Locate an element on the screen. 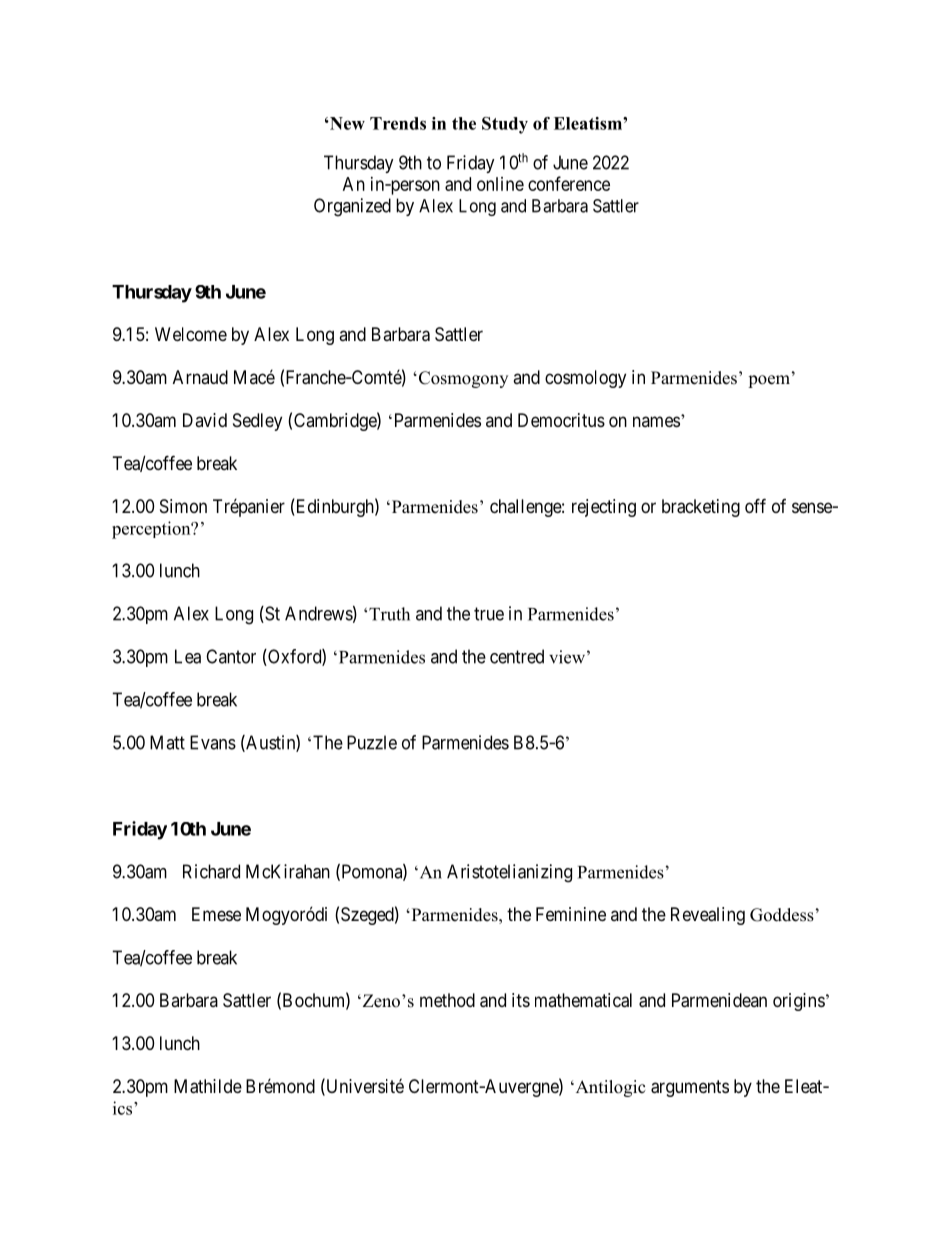 The height and width of the screenshot is (1233, 952). Cosmogony is located at coordinates (462, 379).
